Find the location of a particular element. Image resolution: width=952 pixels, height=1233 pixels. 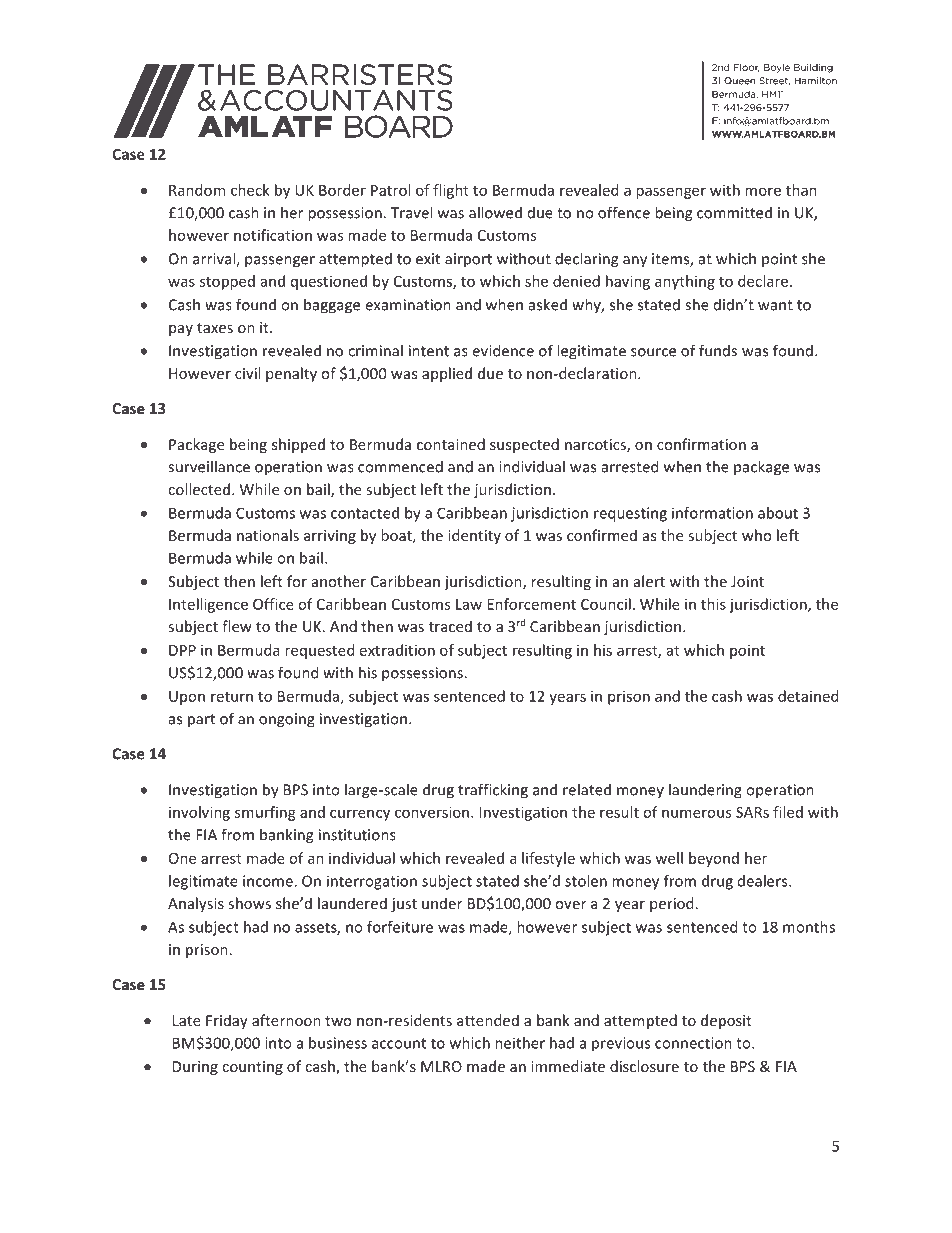

confirmation is located at coordinates (701, 444).
